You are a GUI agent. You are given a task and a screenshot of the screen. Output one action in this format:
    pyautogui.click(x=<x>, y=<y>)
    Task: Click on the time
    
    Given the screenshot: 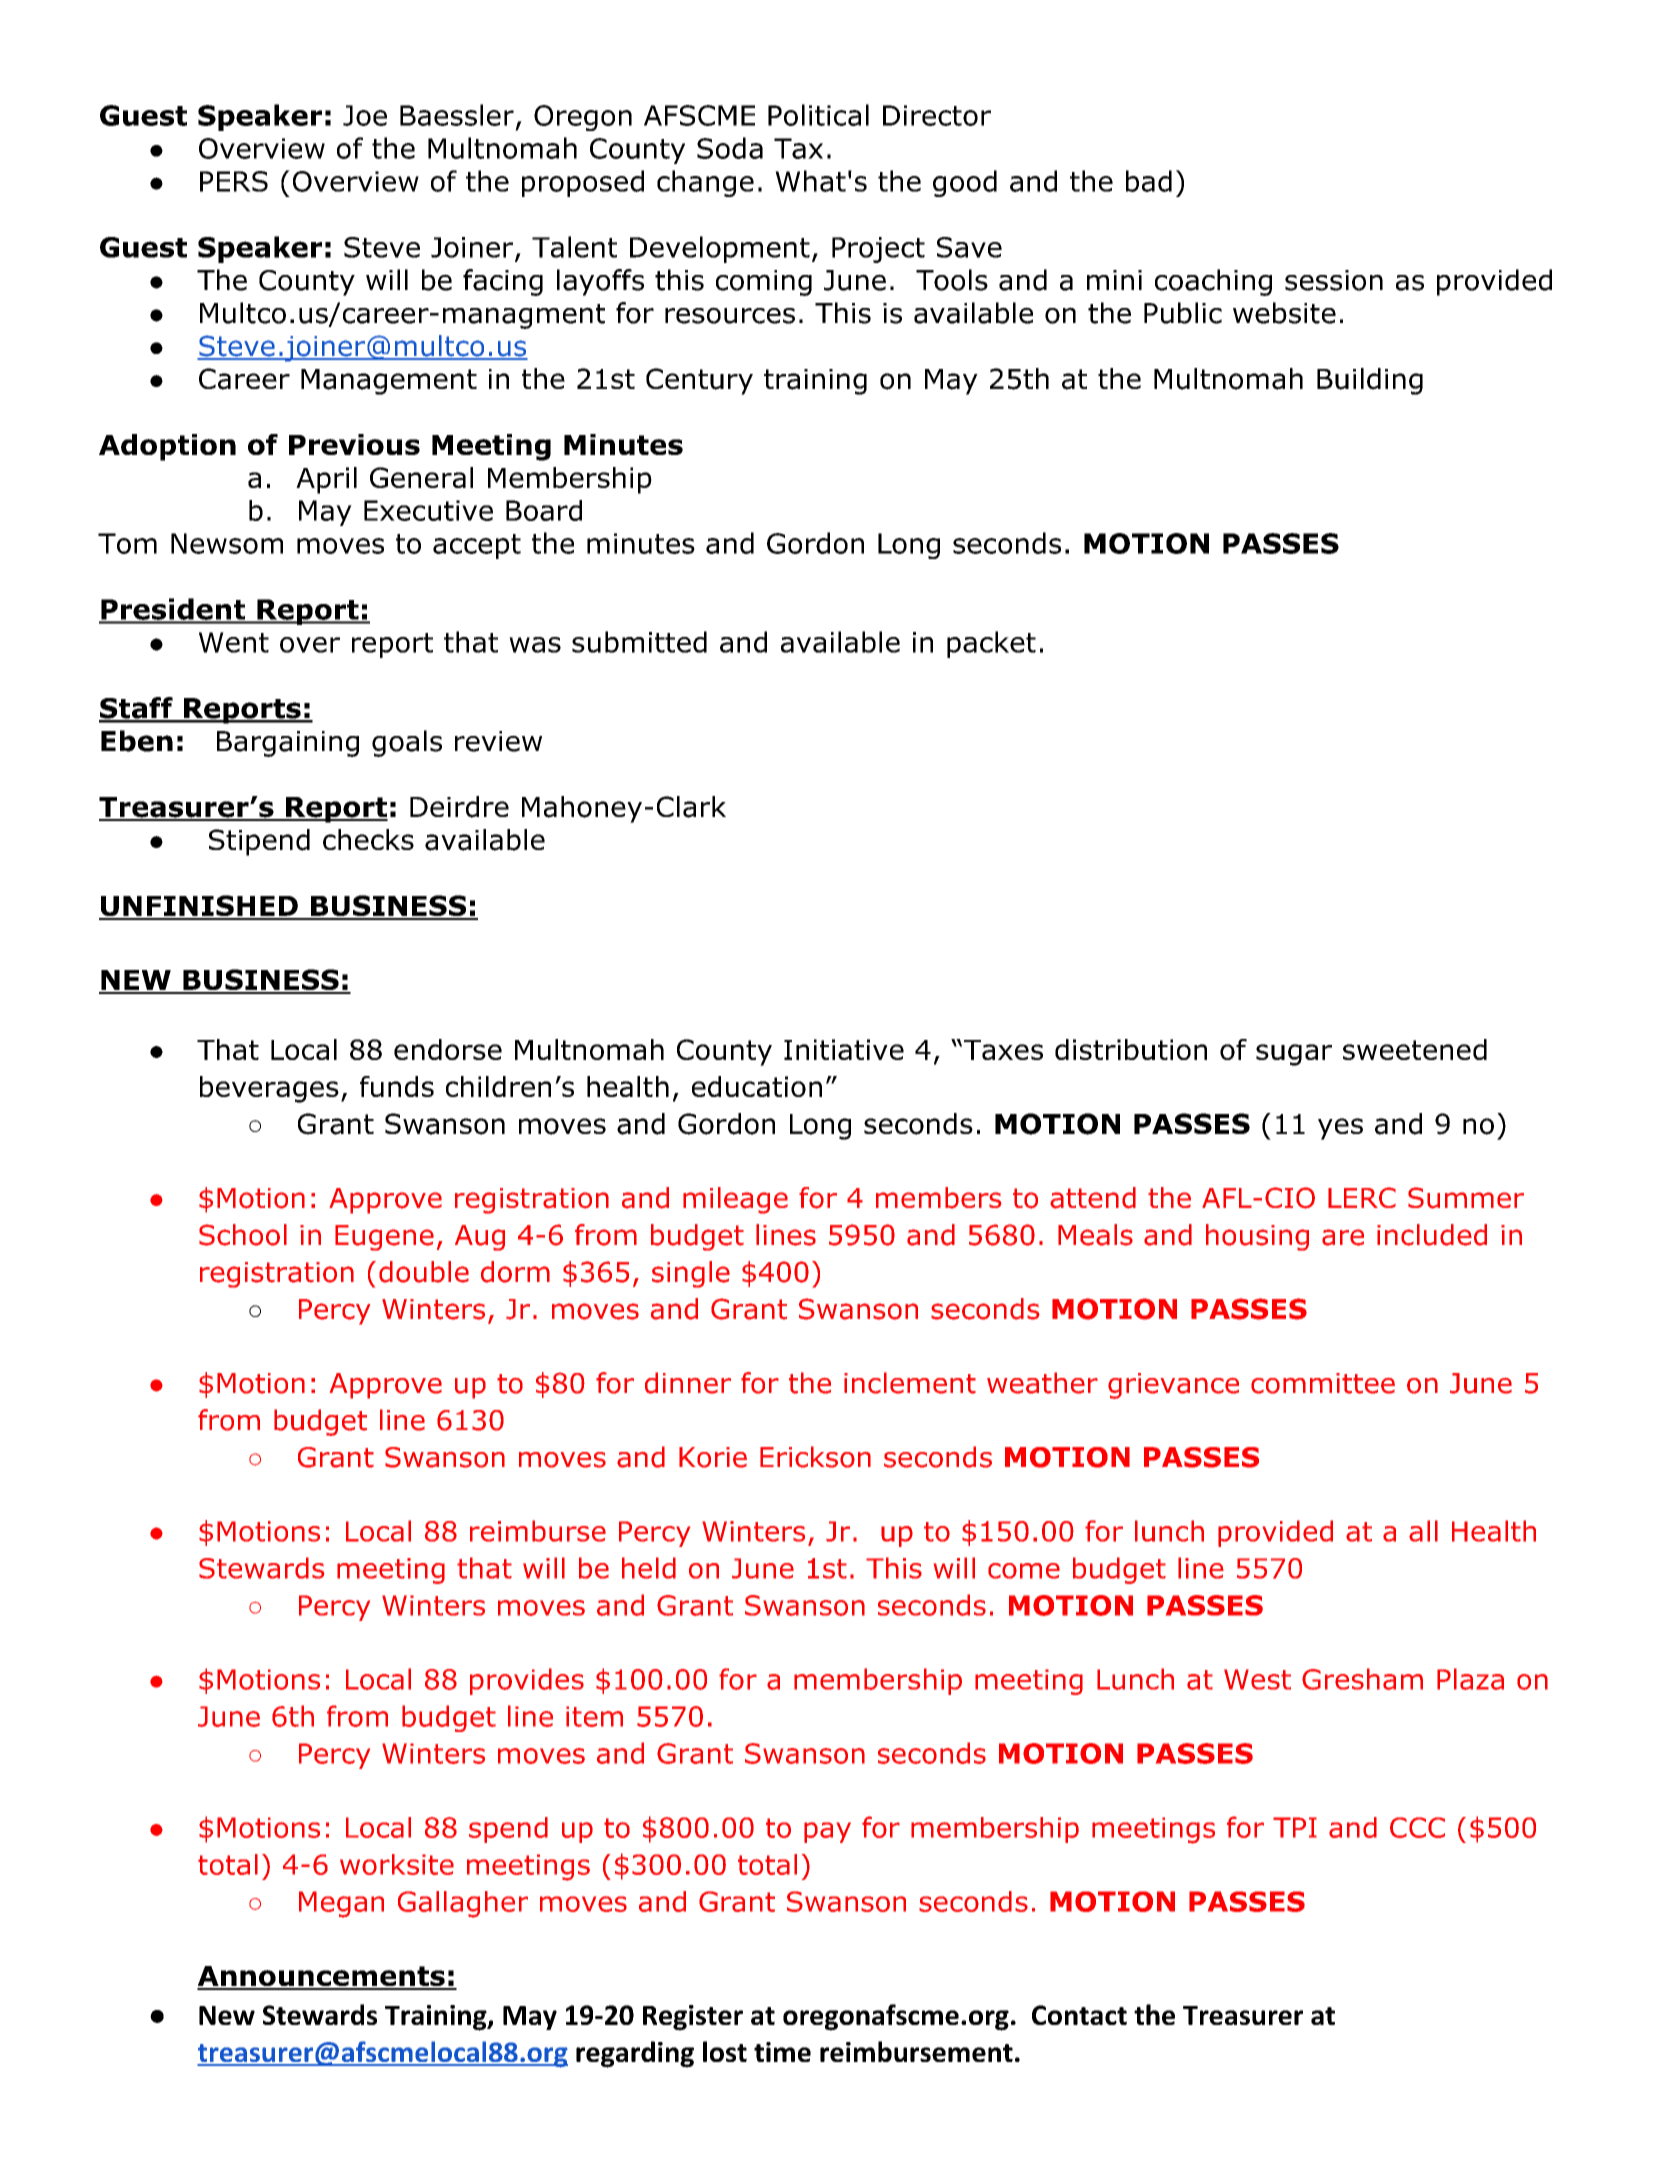 What is the action you would take?
    pyautogui.click(x=782, y=2052)
